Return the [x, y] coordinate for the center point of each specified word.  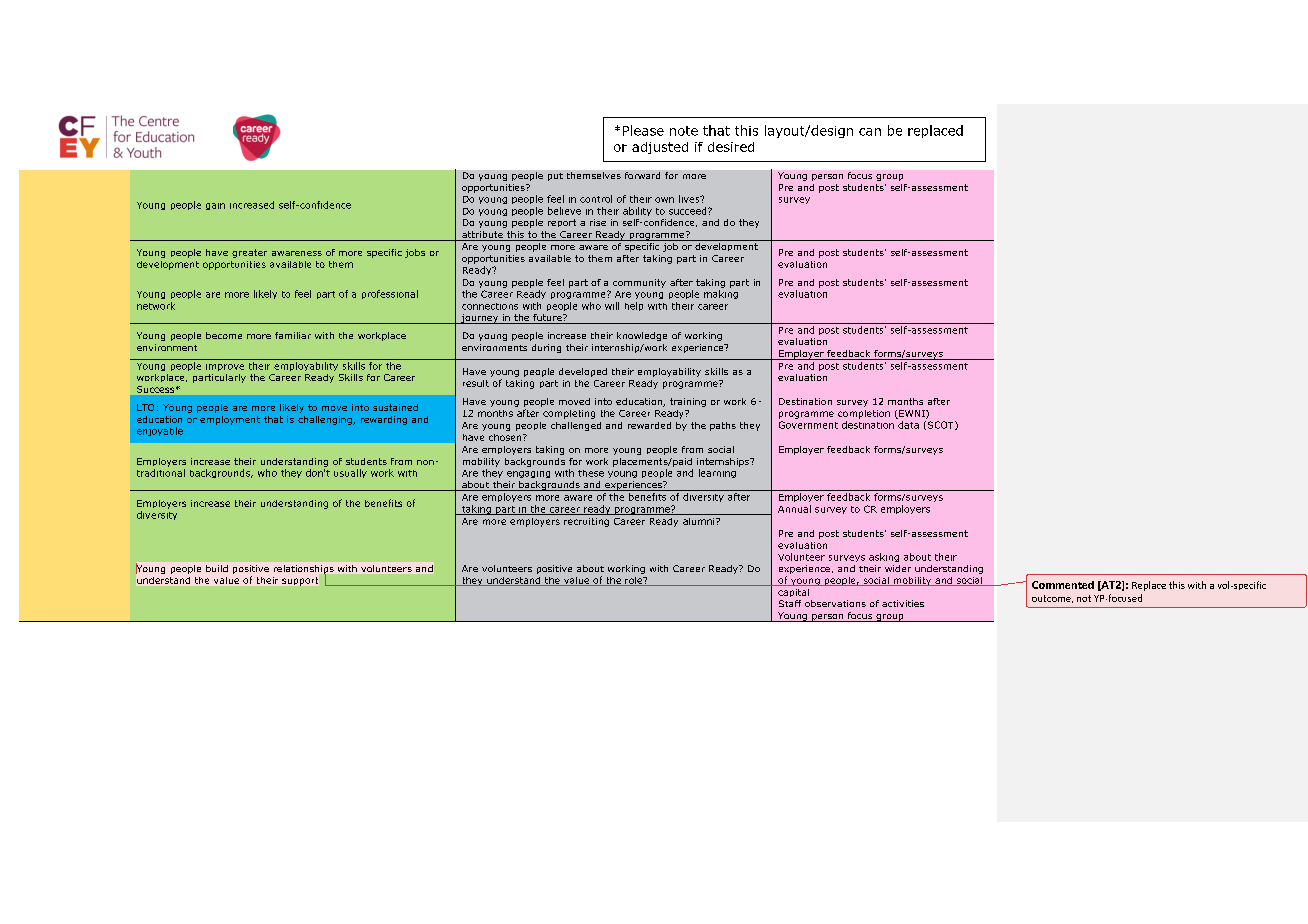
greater [249, 253]
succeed [689, 211]
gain [215, 206]
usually [350, 473]
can [870, 132]
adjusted [660, 148]
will [612, 306]
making [721, 294]
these [591, 473]
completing [569, 414]
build [217, 568]
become [224, 335]
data [908, 425]
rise [598, 222]
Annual [794, 509]
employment [230, 420]
